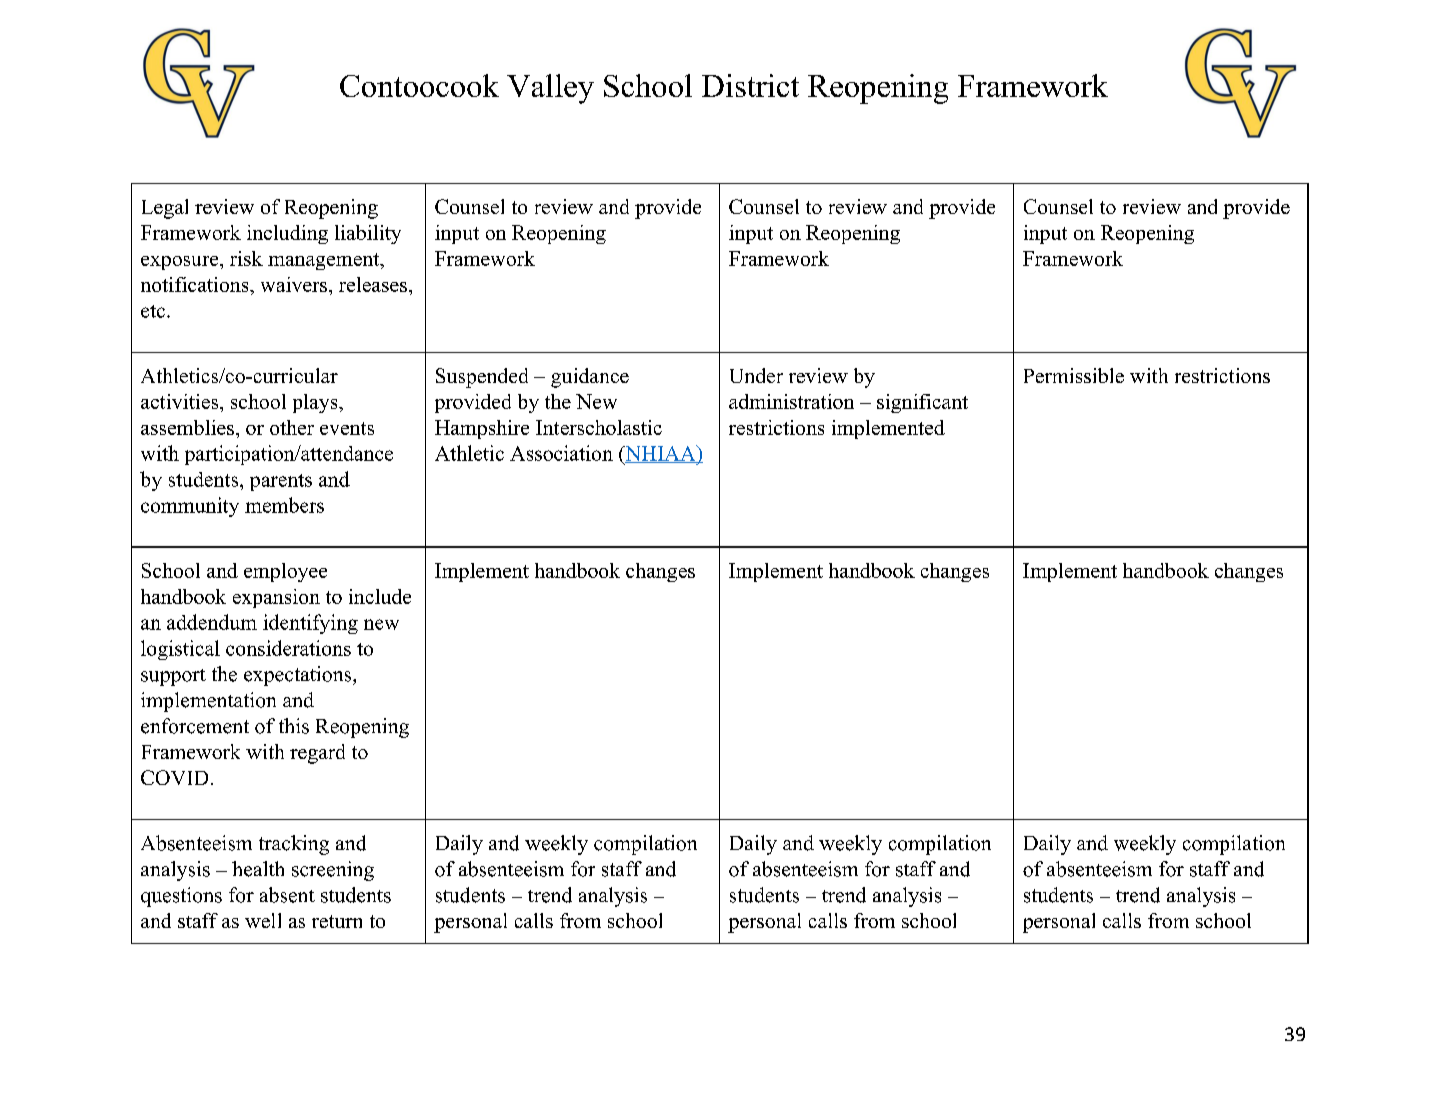 The width and height of the page is (1438, 1112). Describe the element at coordinates (380, 596) in the page. I see `include` at that location.
